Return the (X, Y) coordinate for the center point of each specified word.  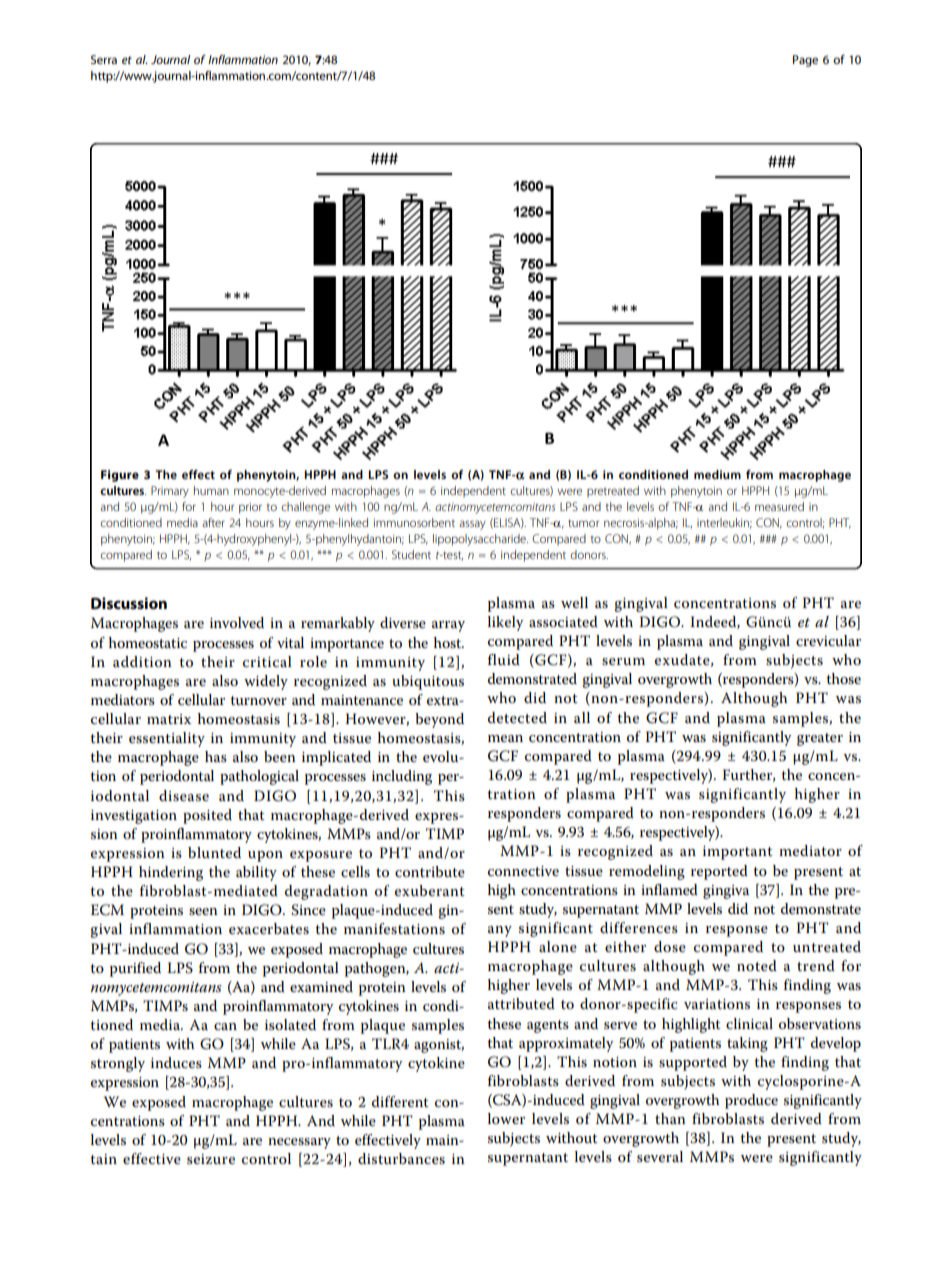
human (211, 490)
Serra (104, 59)
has (216, 756)
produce (751, 1101)
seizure (211, 1159)
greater (820, 739)
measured (779, 506)
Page (805, 61)
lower (506, 1118)
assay (472, 525)
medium (717, 474)
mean (505, 738)
